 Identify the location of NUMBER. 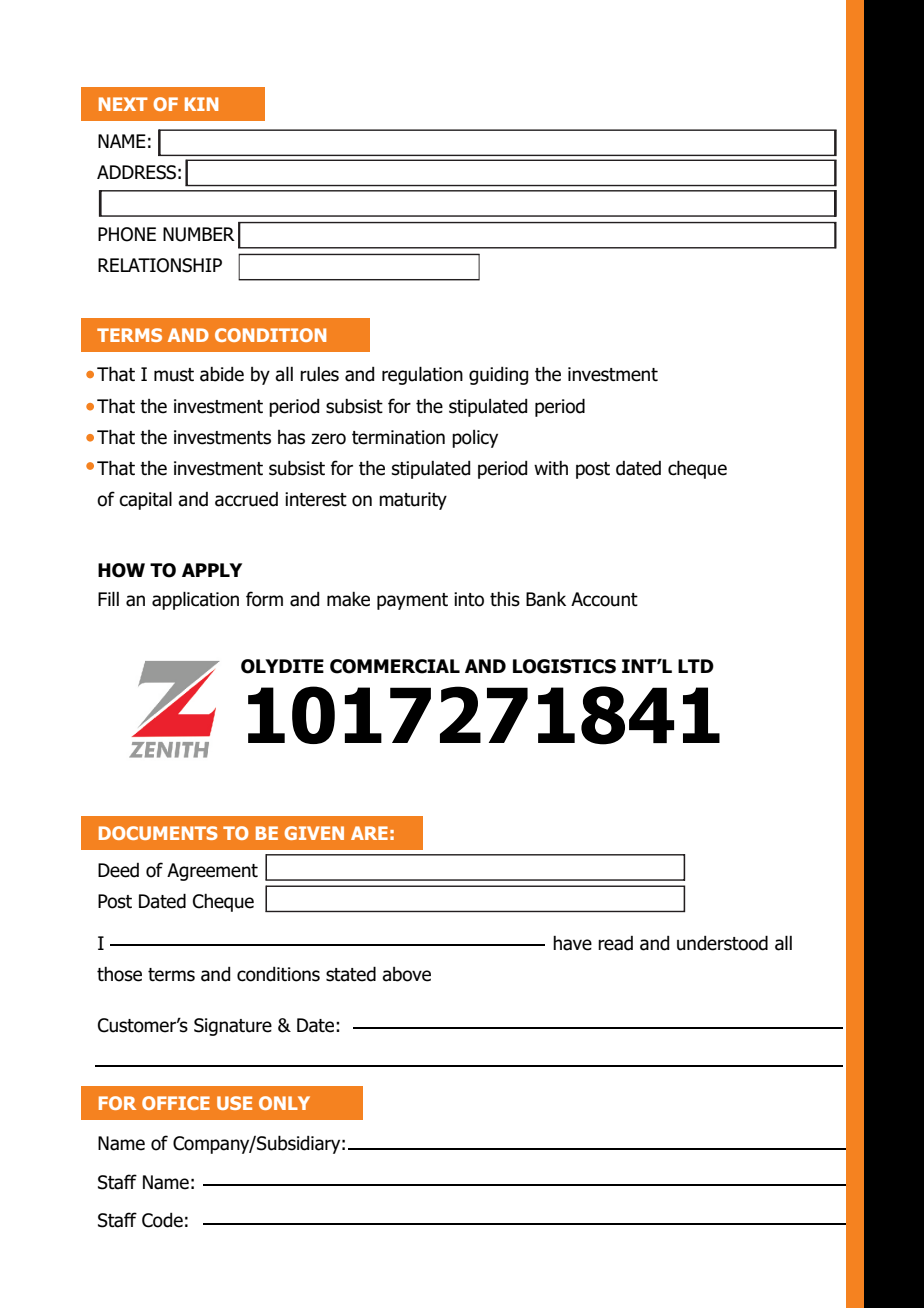
(199, 234).
